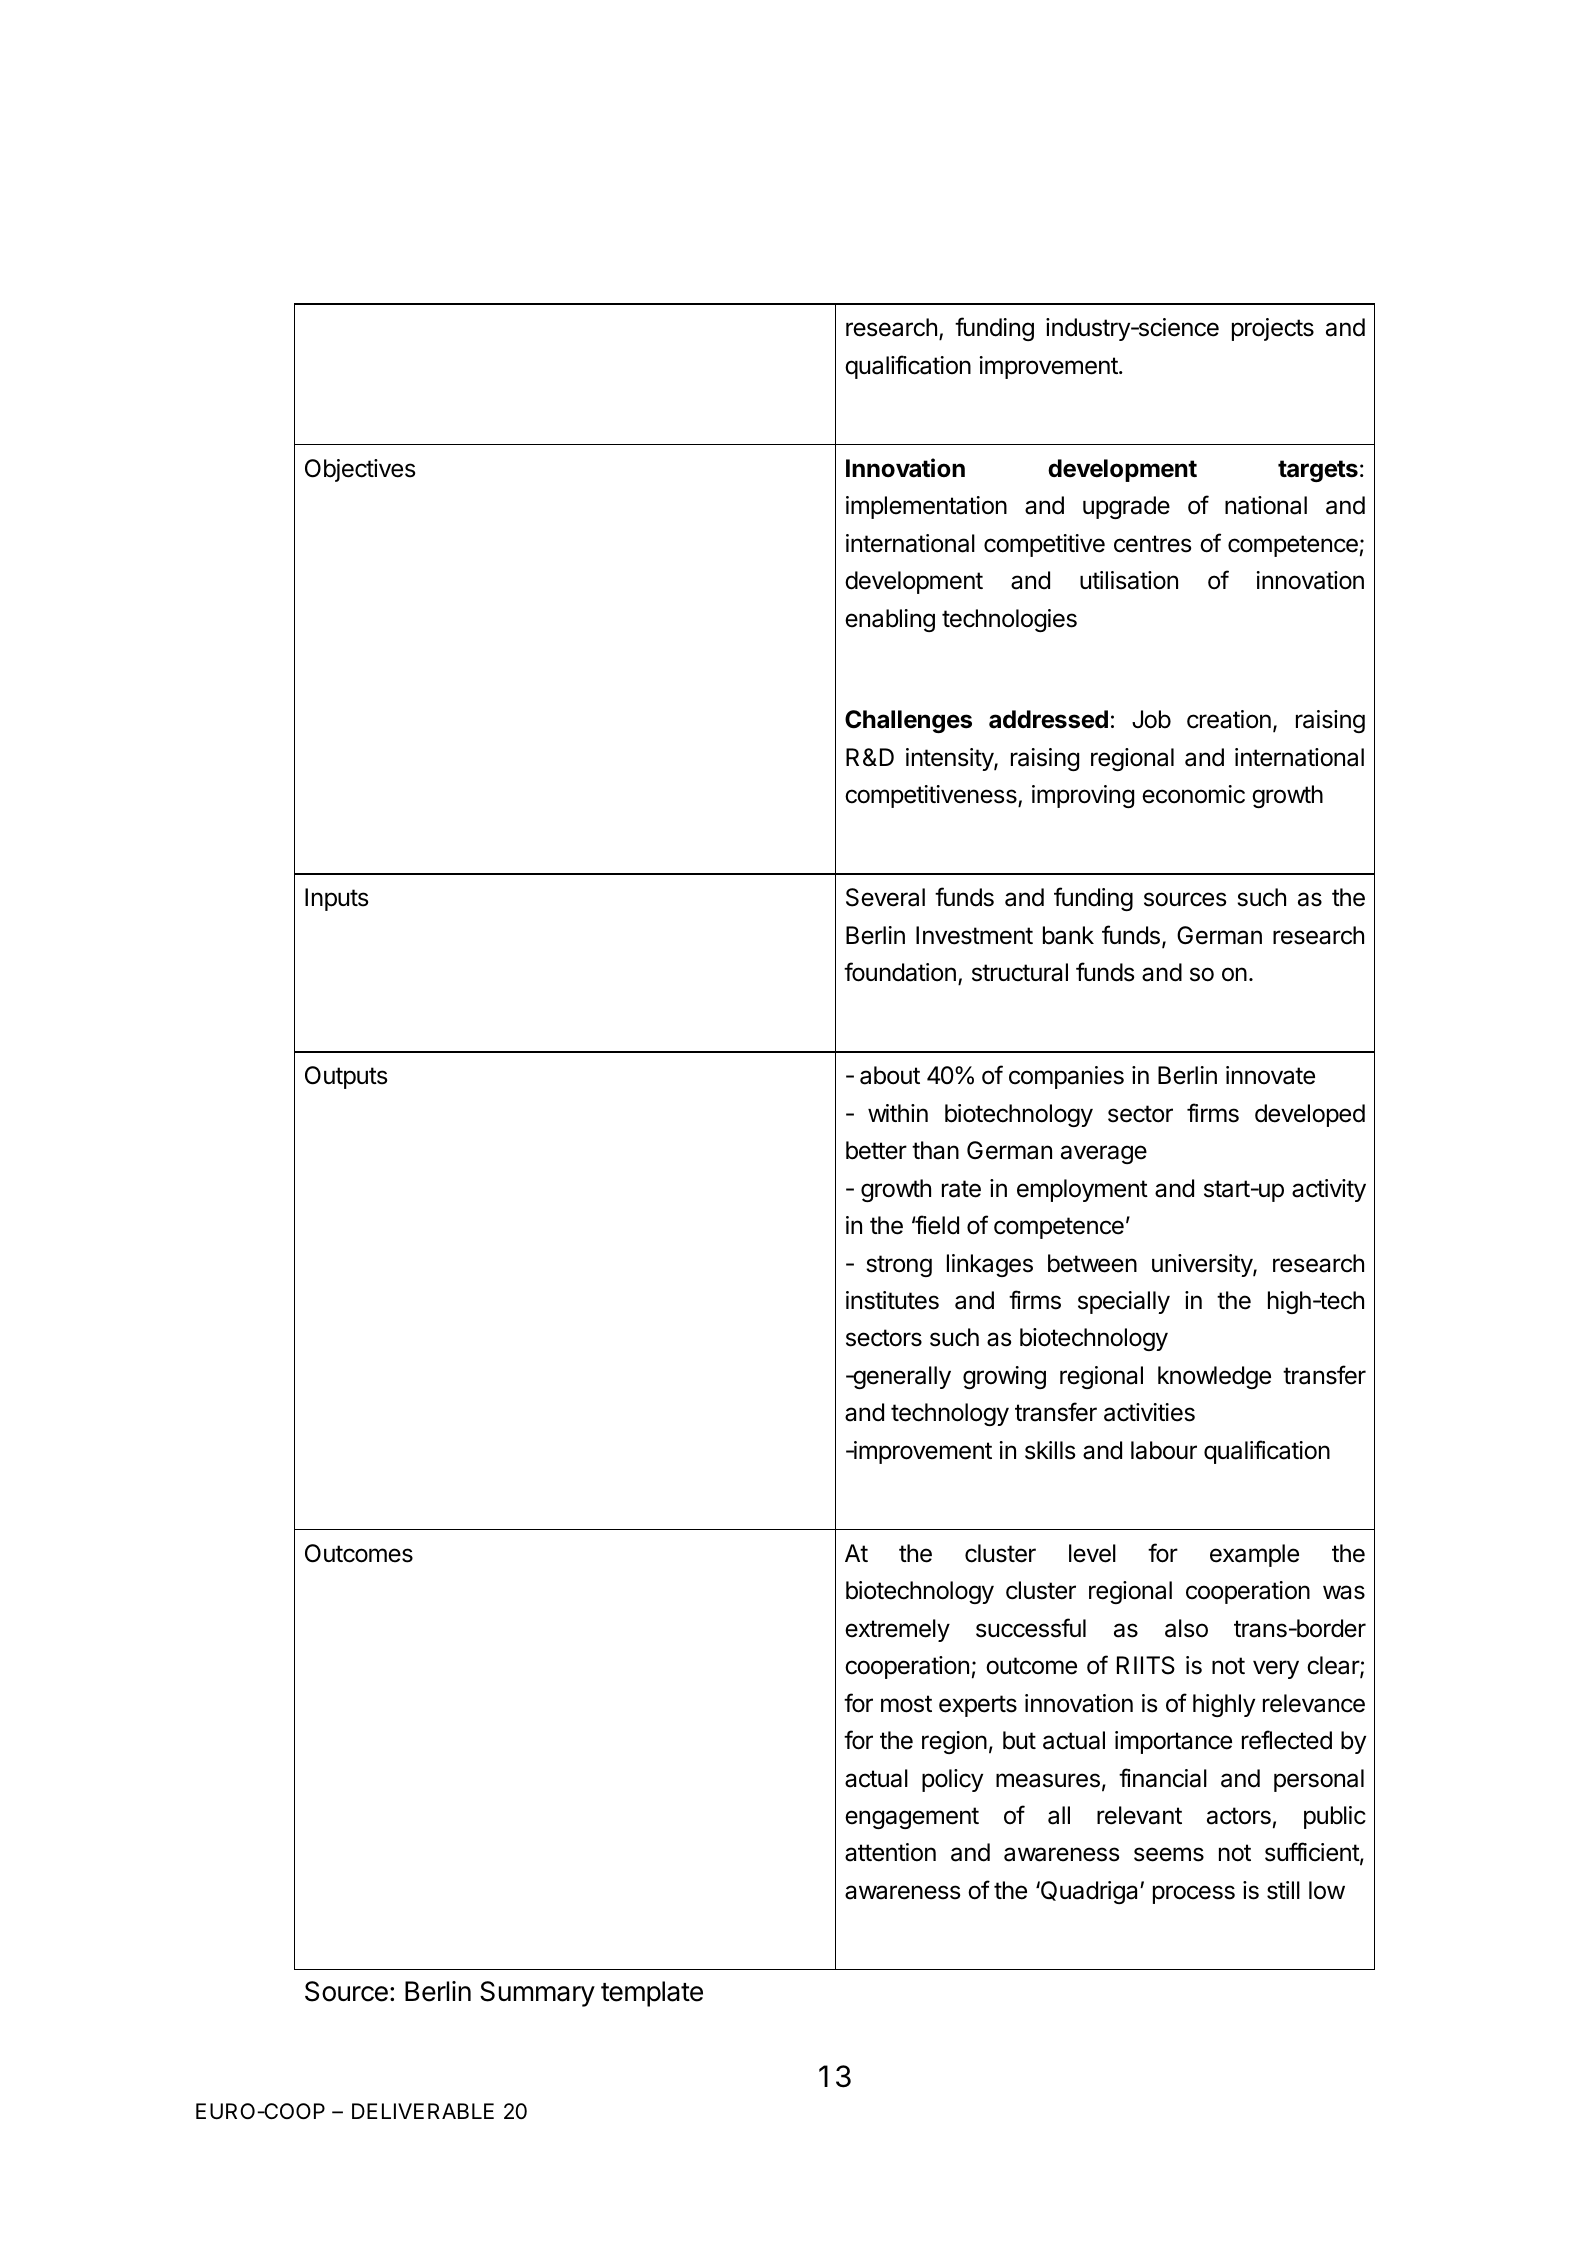  I want to click on projects, so click(1273, 329).
